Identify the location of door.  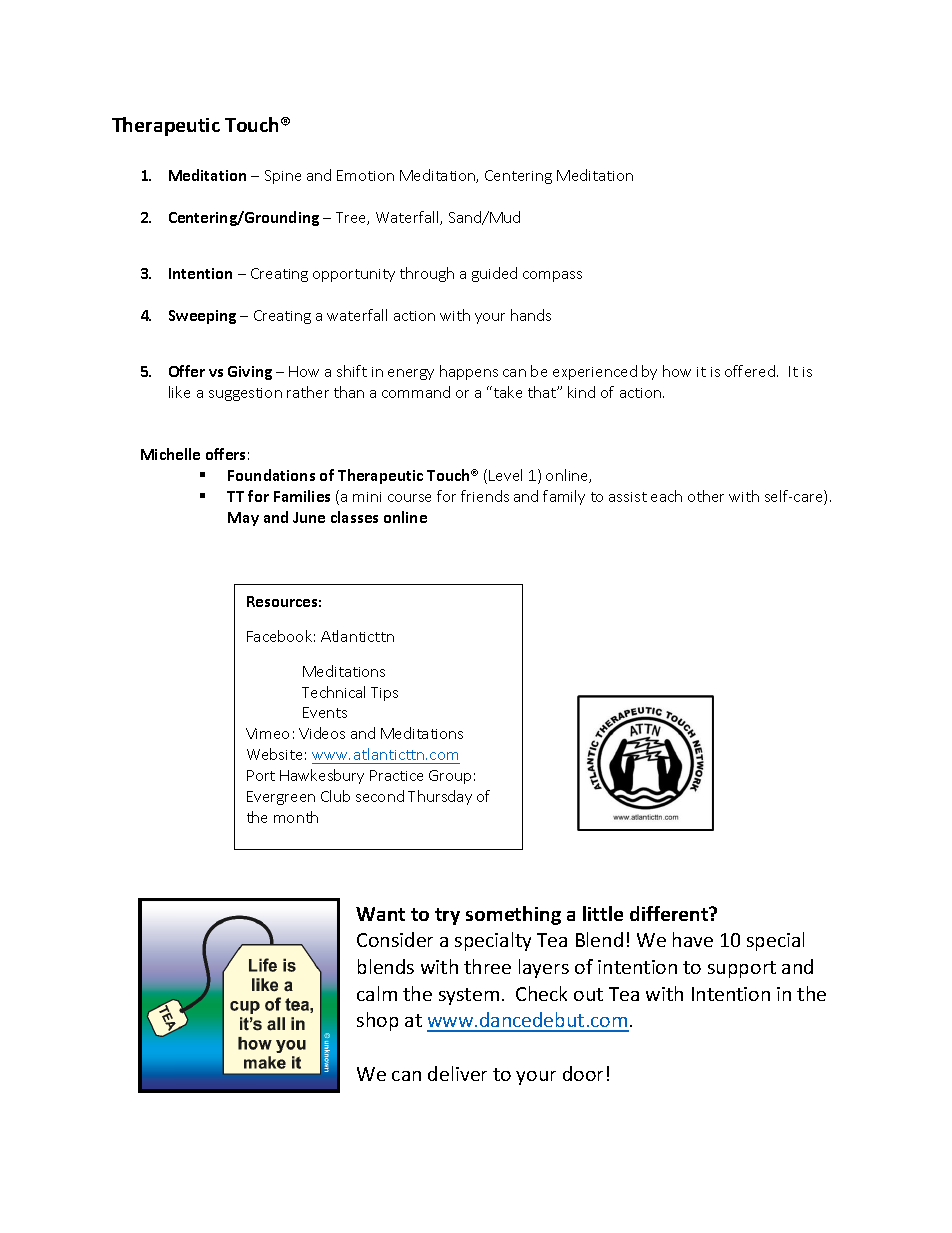
(583, 1073).
